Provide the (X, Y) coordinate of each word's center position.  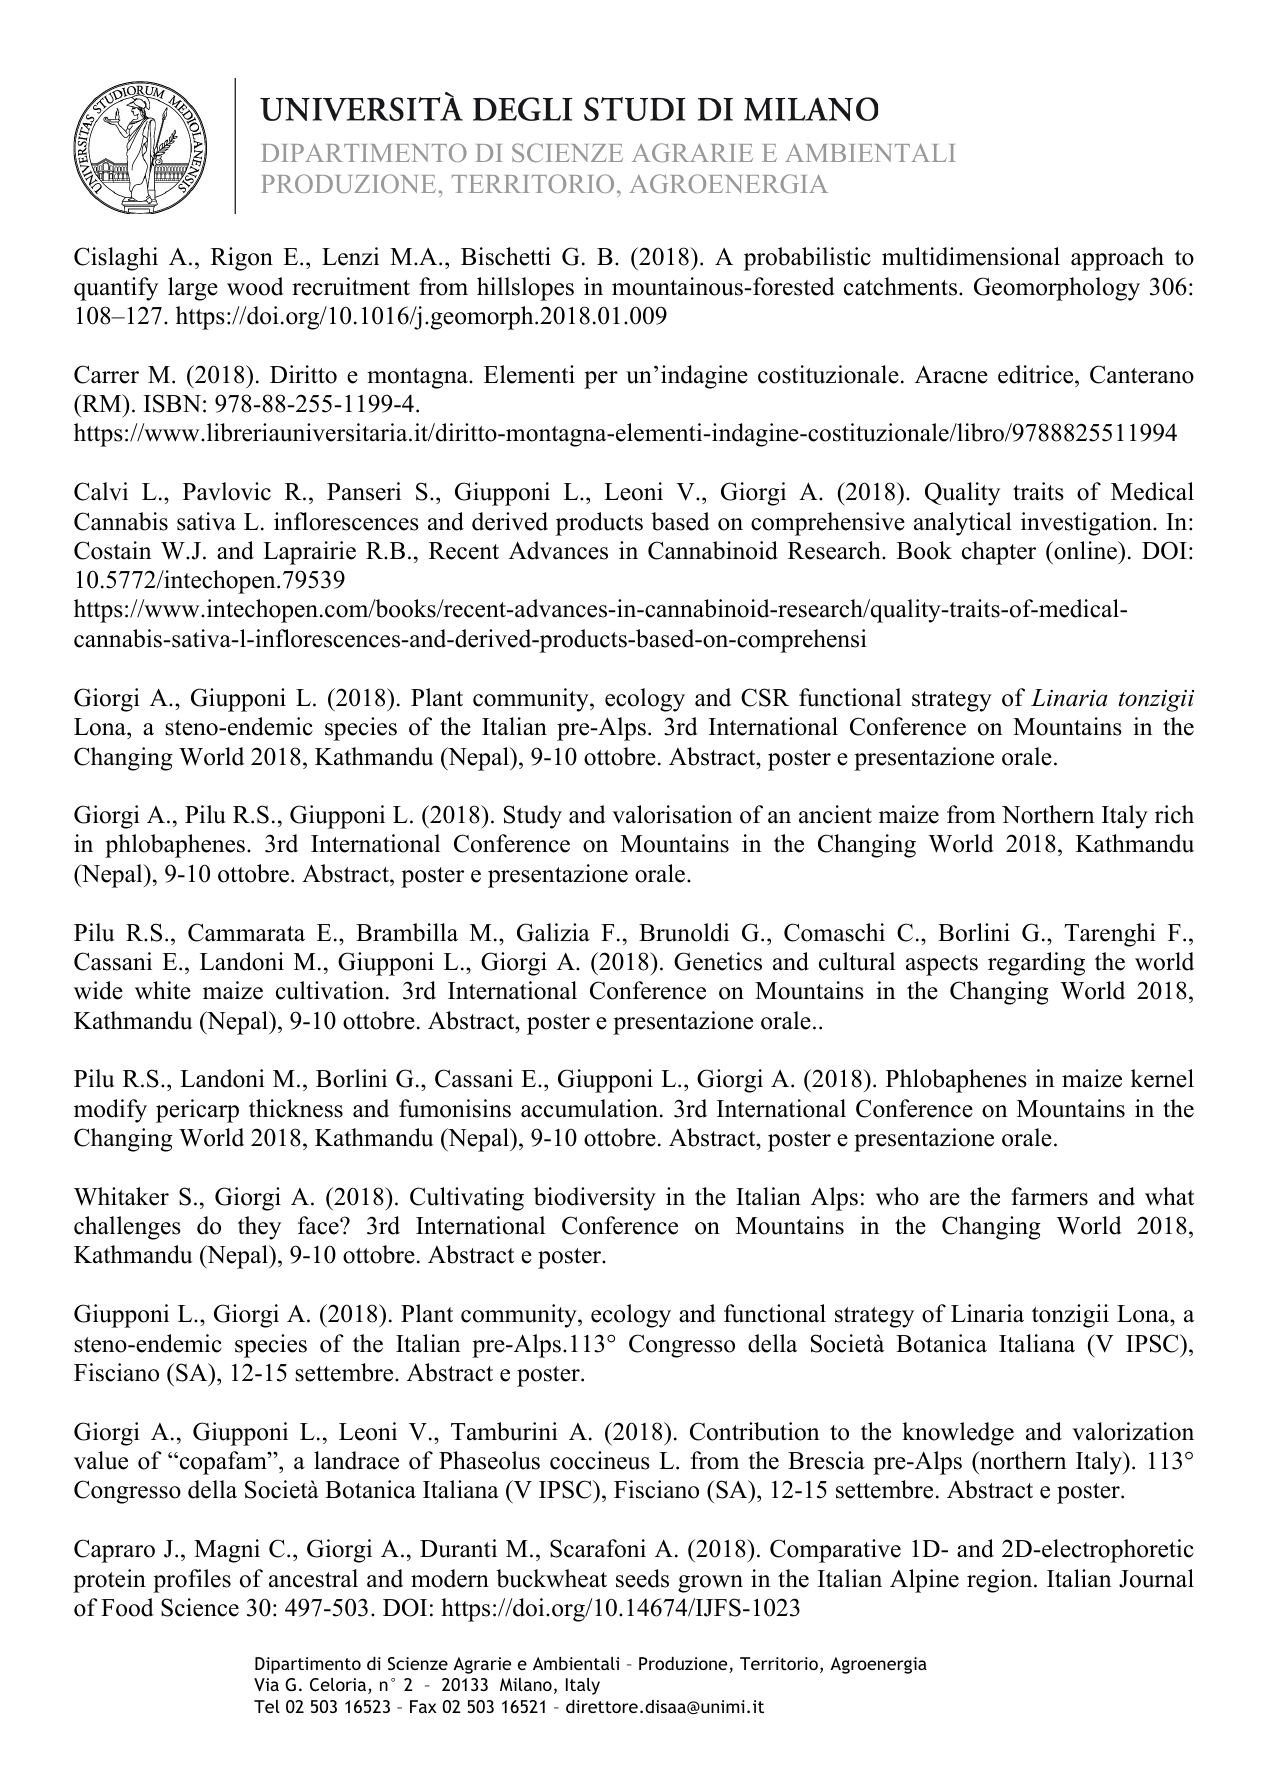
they (259, 1228)
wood (255, 286)
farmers (1049, 1196)
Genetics (718, 961)
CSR (765, 697)
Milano (526, 1684)
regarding (1036, 964)
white (163, 990)
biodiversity (595, 1199)
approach (1117, 259)
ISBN (172, 403)
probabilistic (807, 259)
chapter (999, 553)
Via (266, 1684)
